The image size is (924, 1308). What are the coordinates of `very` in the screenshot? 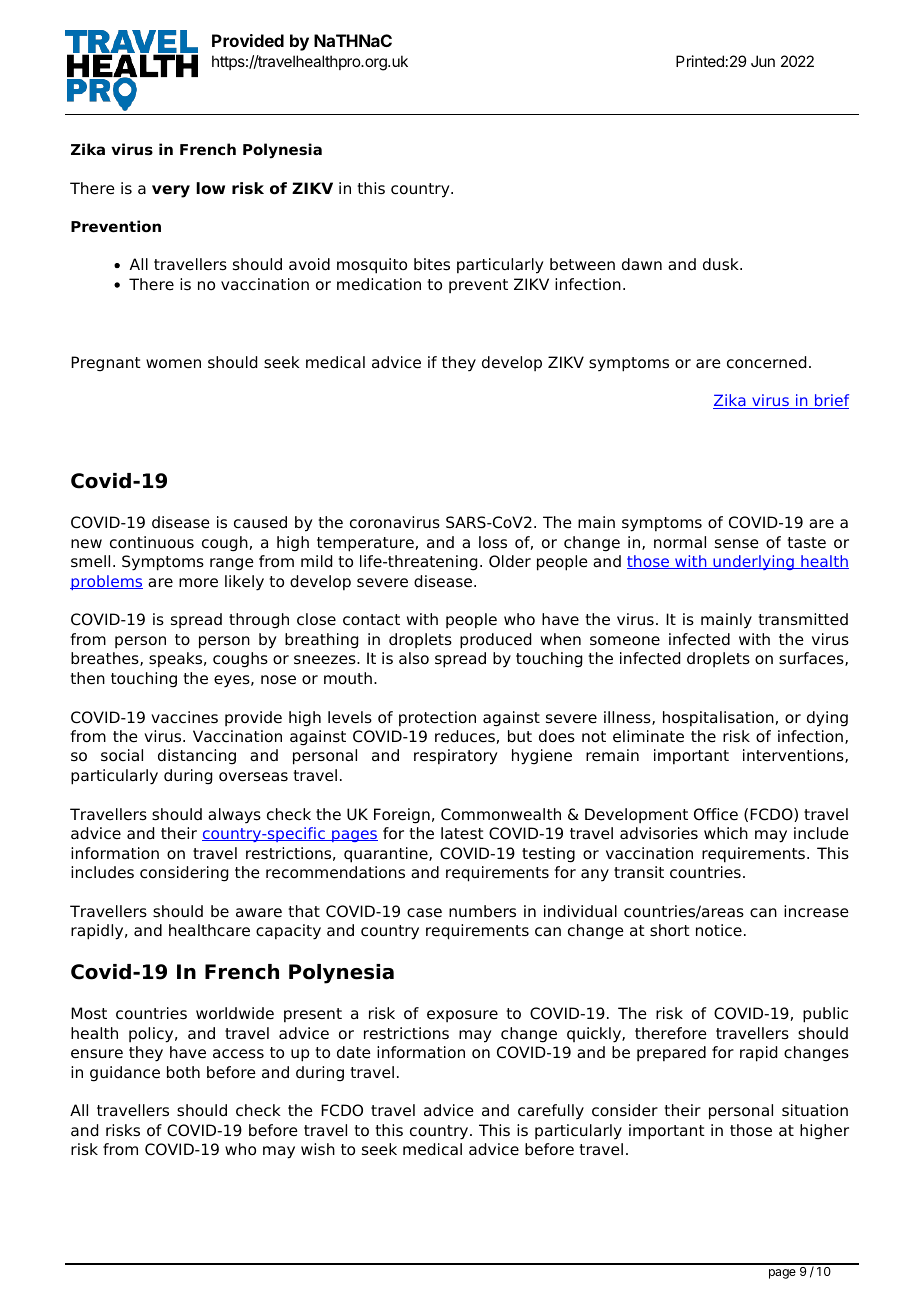 It's located at (171, 191).
